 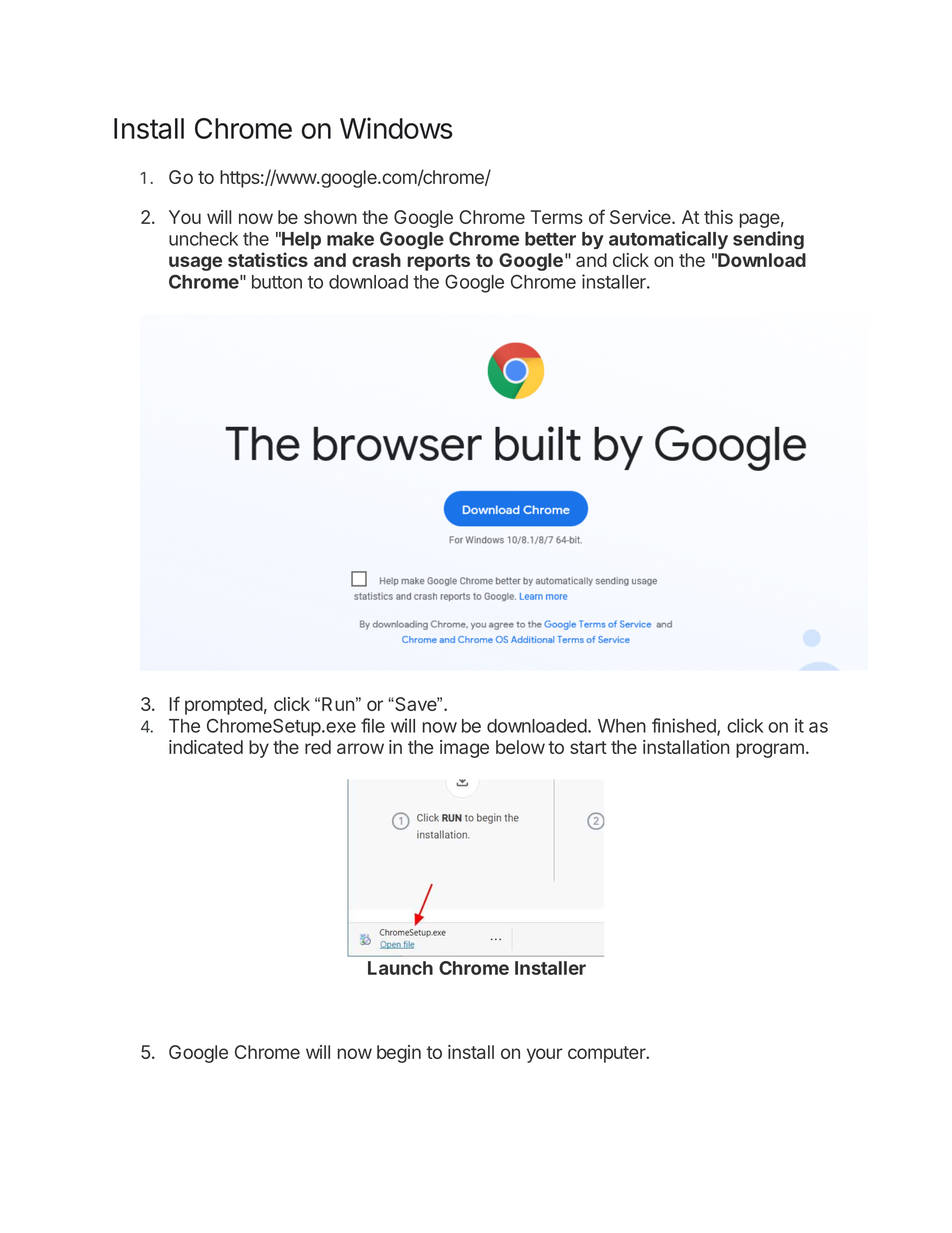 I want to click on automatically, so click(x=668, y=240).
